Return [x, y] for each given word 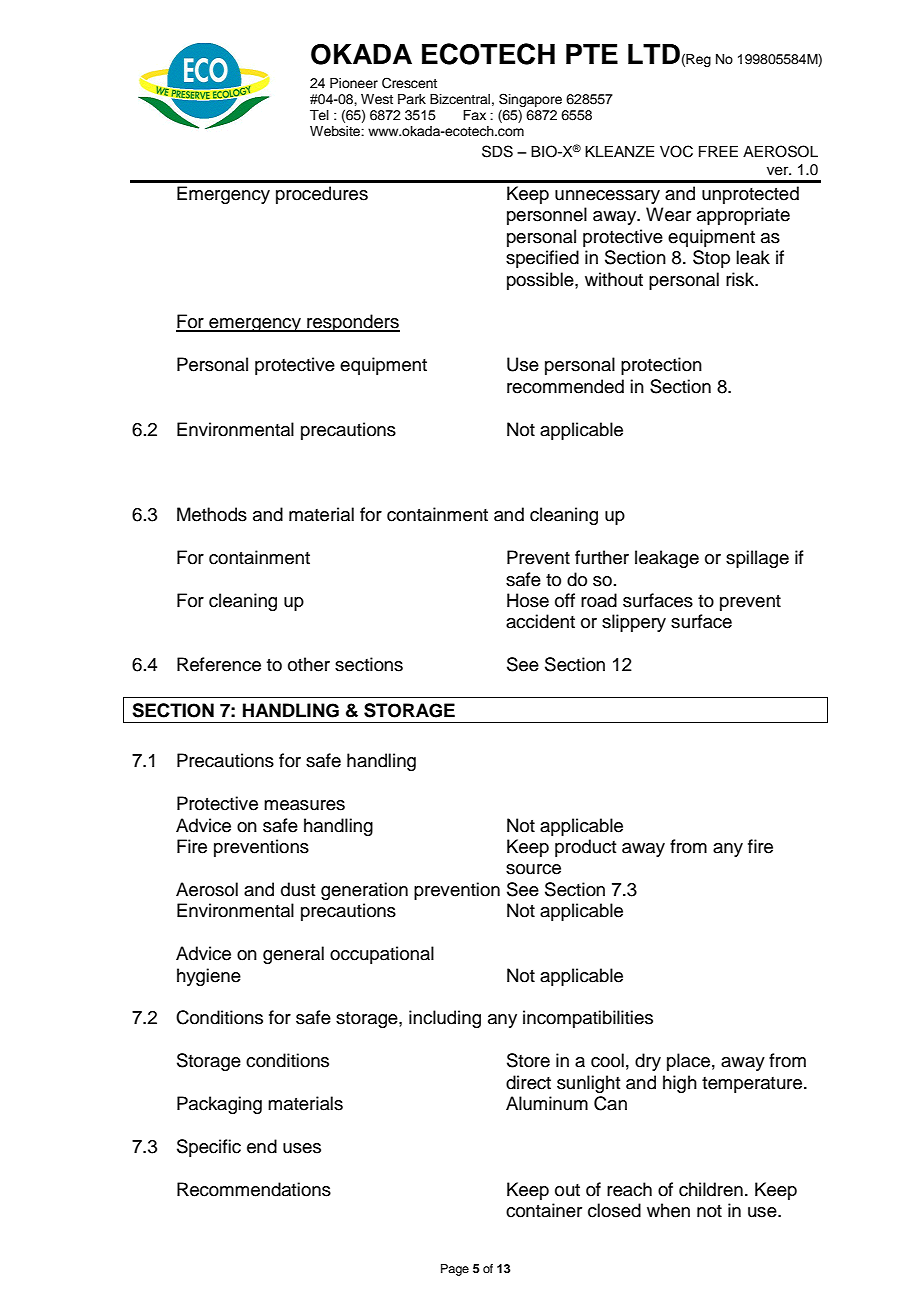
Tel [319, 115]
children [711, 1189]
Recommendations [254, 1189]
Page [455, 1270]
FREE [718, 151]
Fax [474, 115]
